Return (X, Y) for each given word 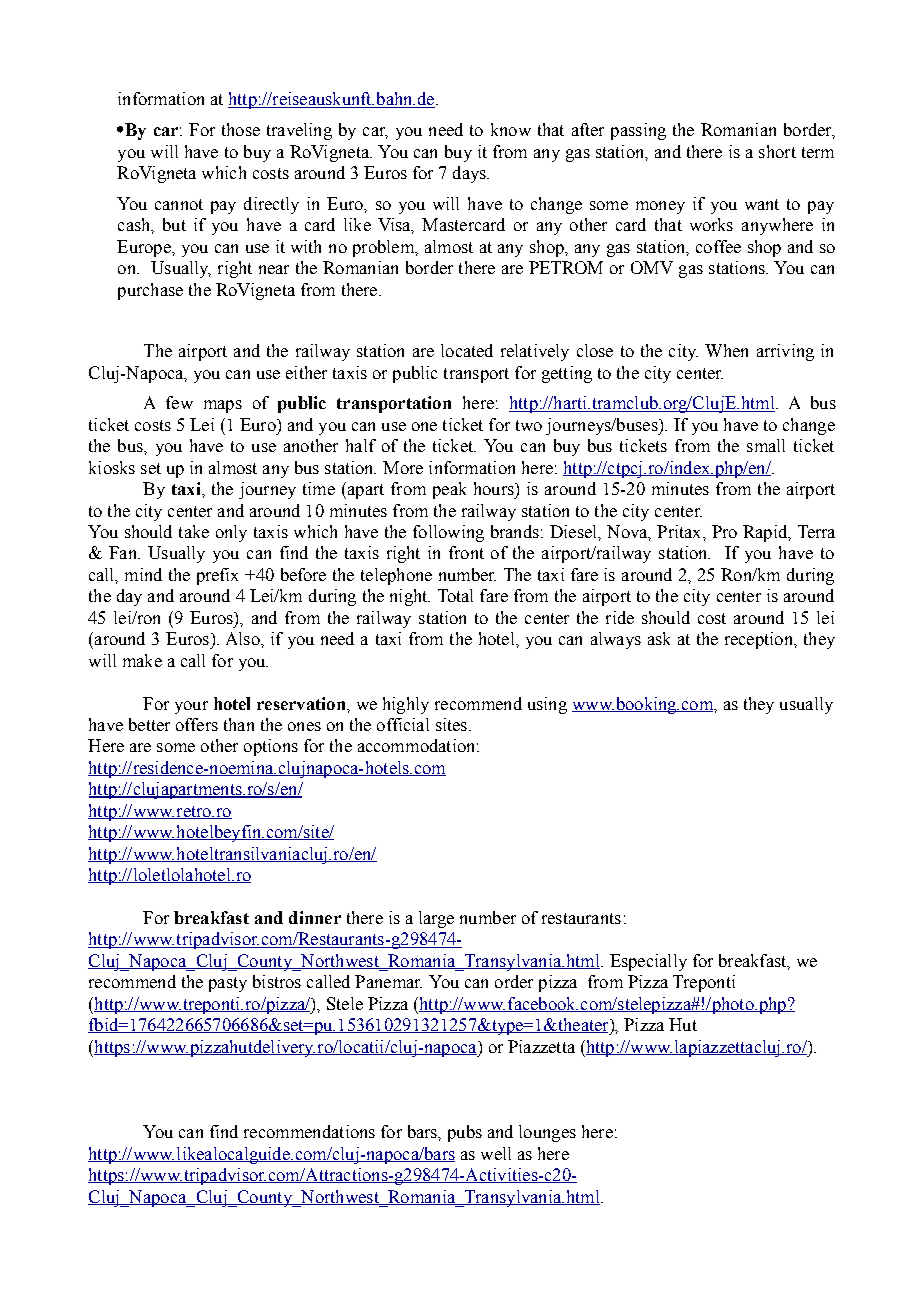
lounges (547, 1133)
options (271, 747)
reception (760, 640)
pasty (228, 984)
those (241, 129)
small (766, 445)
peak (449, 490)
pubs (465, 1133)
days (470, 174)
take (194, 531)
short (777, 151)
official (403, 724)
